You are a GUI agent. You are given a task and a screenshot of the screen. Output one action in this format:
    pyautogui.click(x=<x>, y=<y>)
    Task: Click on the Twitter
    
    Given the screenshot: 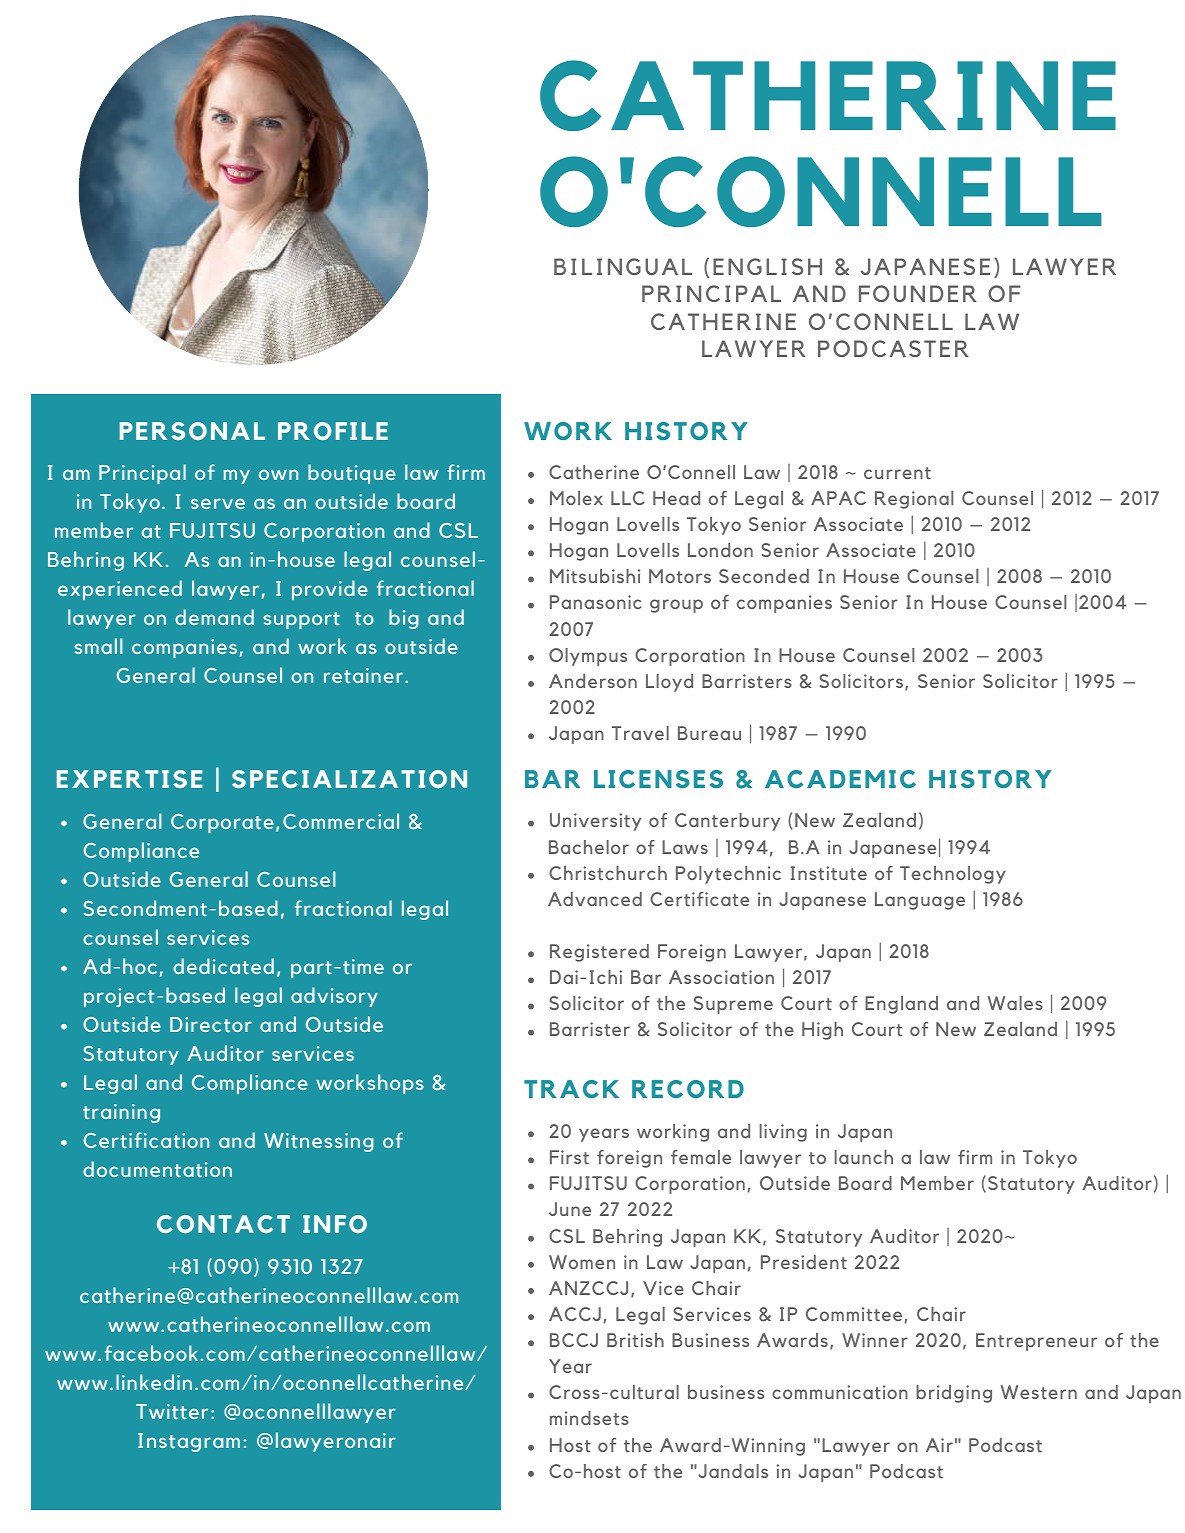 What is the action you would take?
    pyautogui.click(x=172, y=1411)
